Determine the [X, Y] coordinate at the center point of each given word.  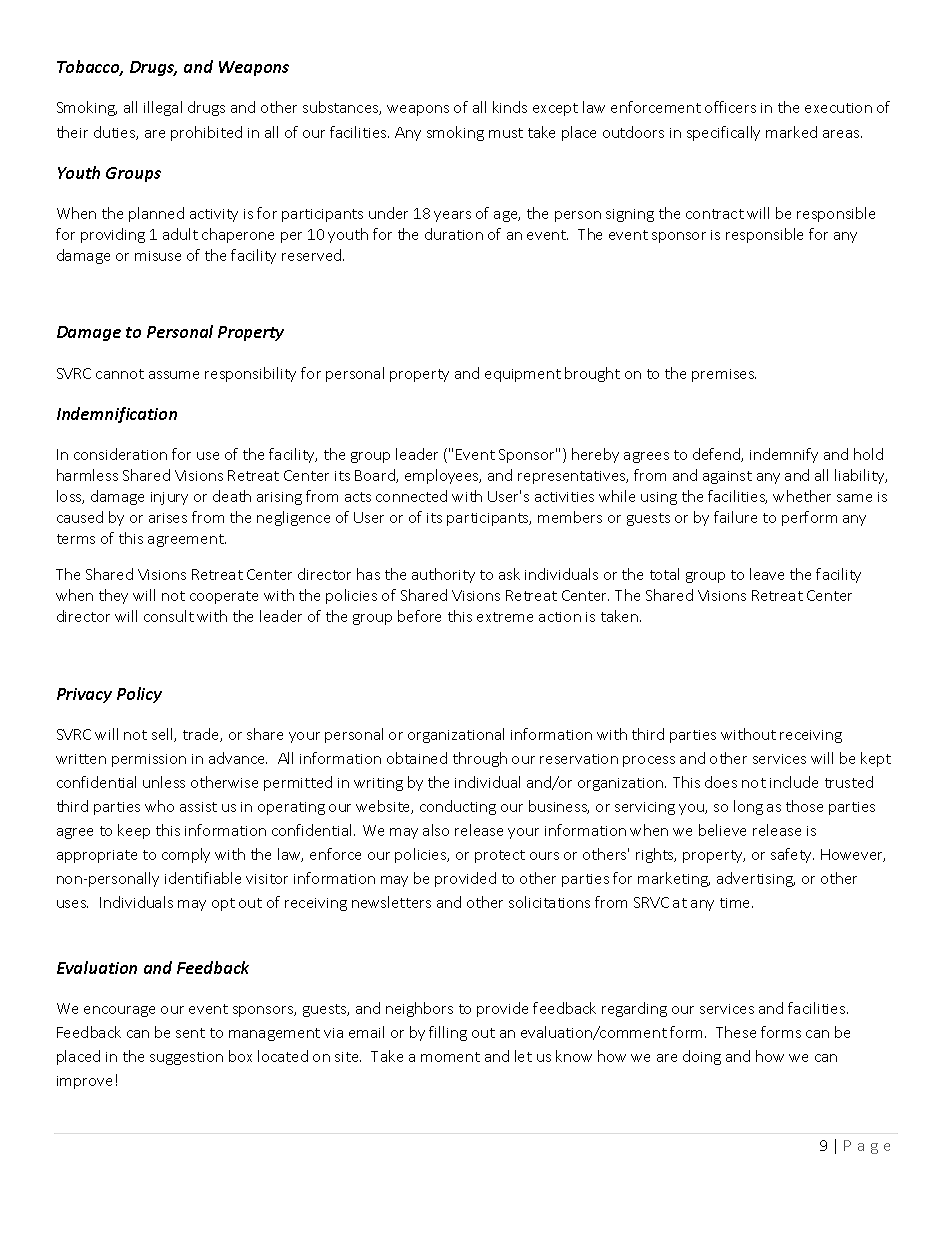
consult [169, 616]
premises [724, 375]
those [804, 806]
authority [443, 575]
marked [791, 132]
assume [174, 375]
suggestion [186, 1058]
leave [767, 574]
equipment [523, 375]
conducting [458, 807]
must [506, 133]
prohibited [206, 133]
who [159, 806]
